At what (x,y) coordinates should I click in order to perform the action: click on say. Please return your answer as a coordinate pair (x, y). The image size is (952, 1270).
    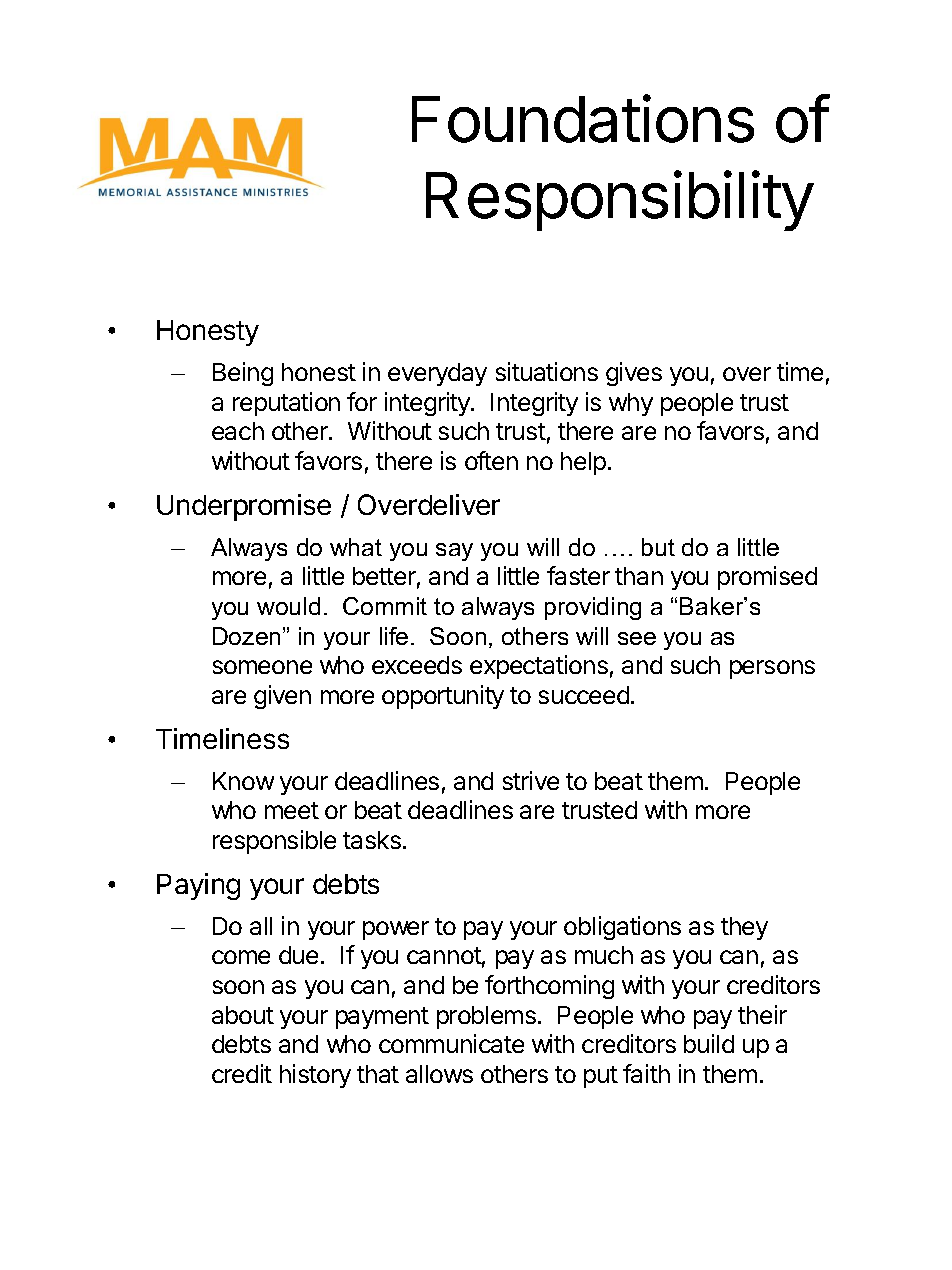
    Looking at the image, I should click on (454, 552).
